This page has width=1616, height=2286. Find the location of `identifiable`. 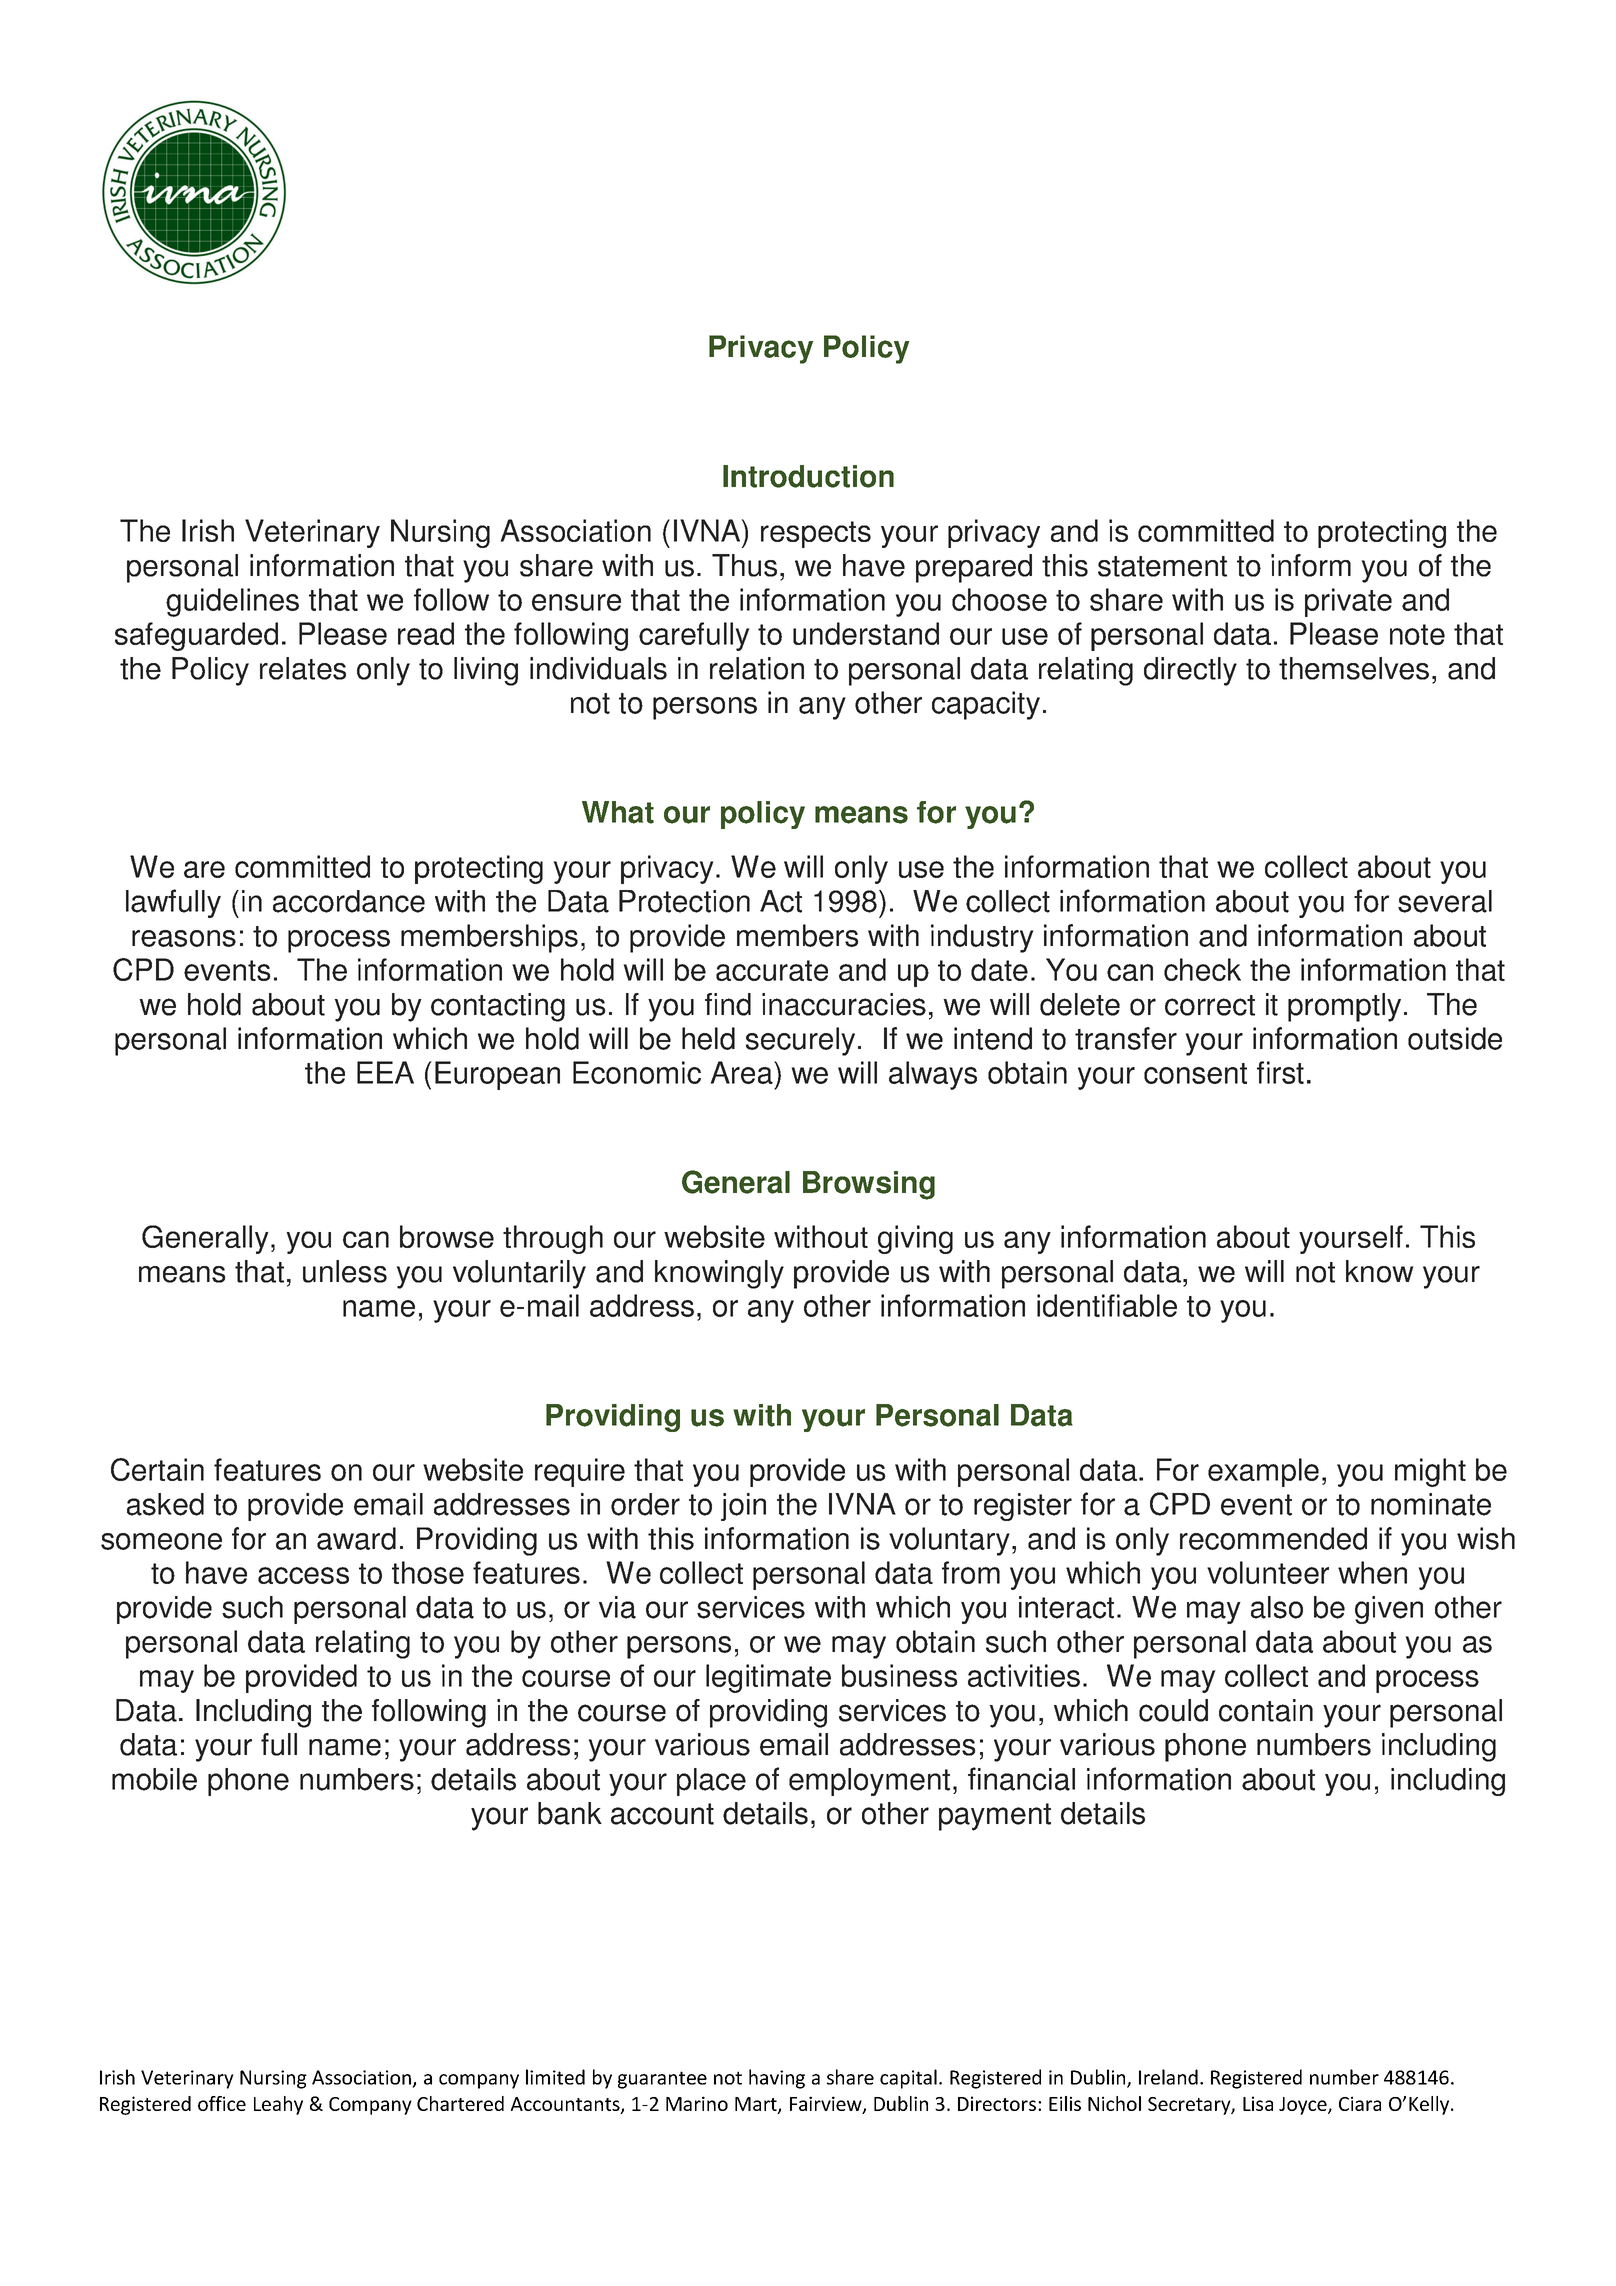

identifiable is located at coordinates (1107, 1305).
